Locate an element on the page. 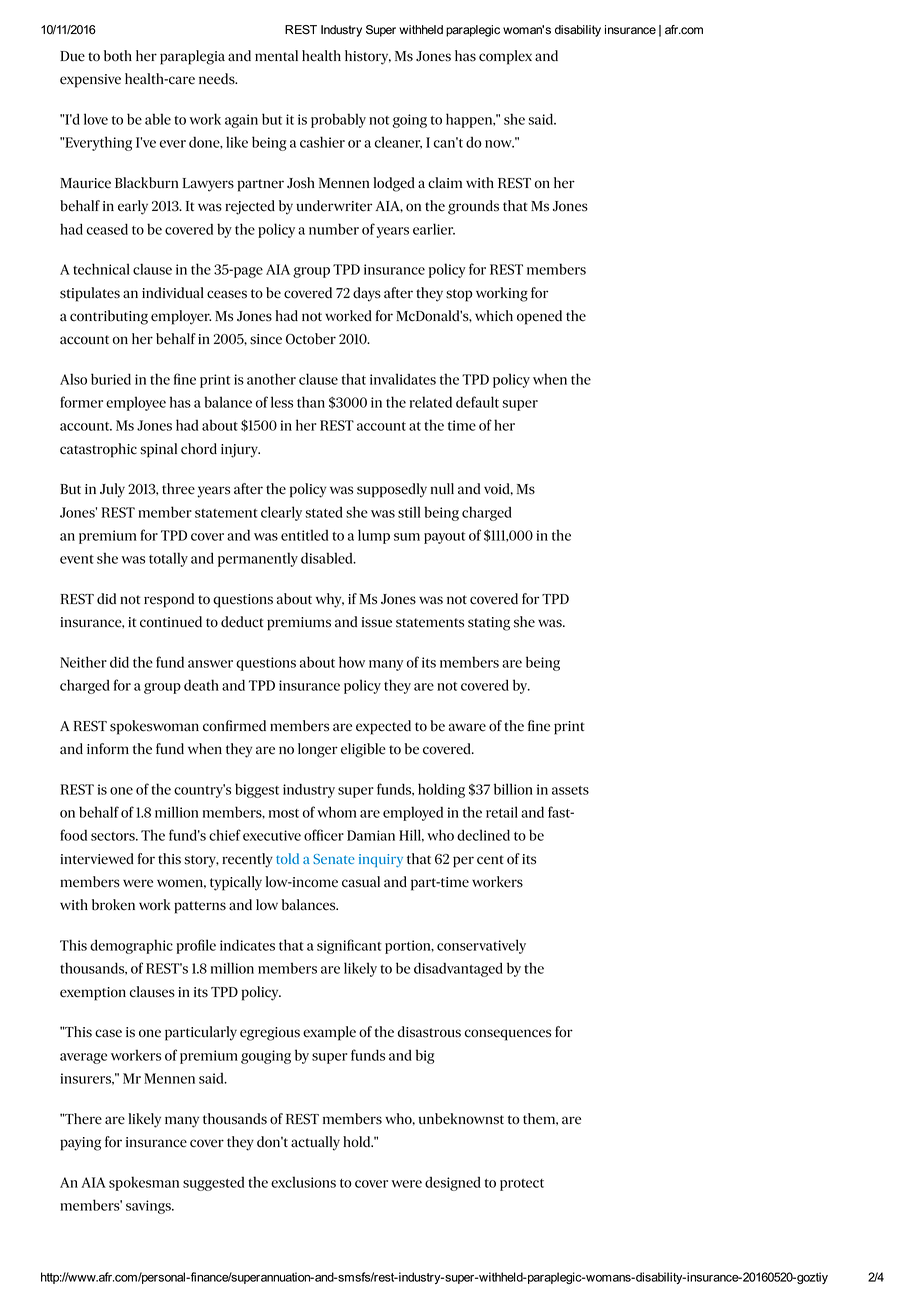 This image has height=1308, width=924. probably is located at coordinates (338, 120).
